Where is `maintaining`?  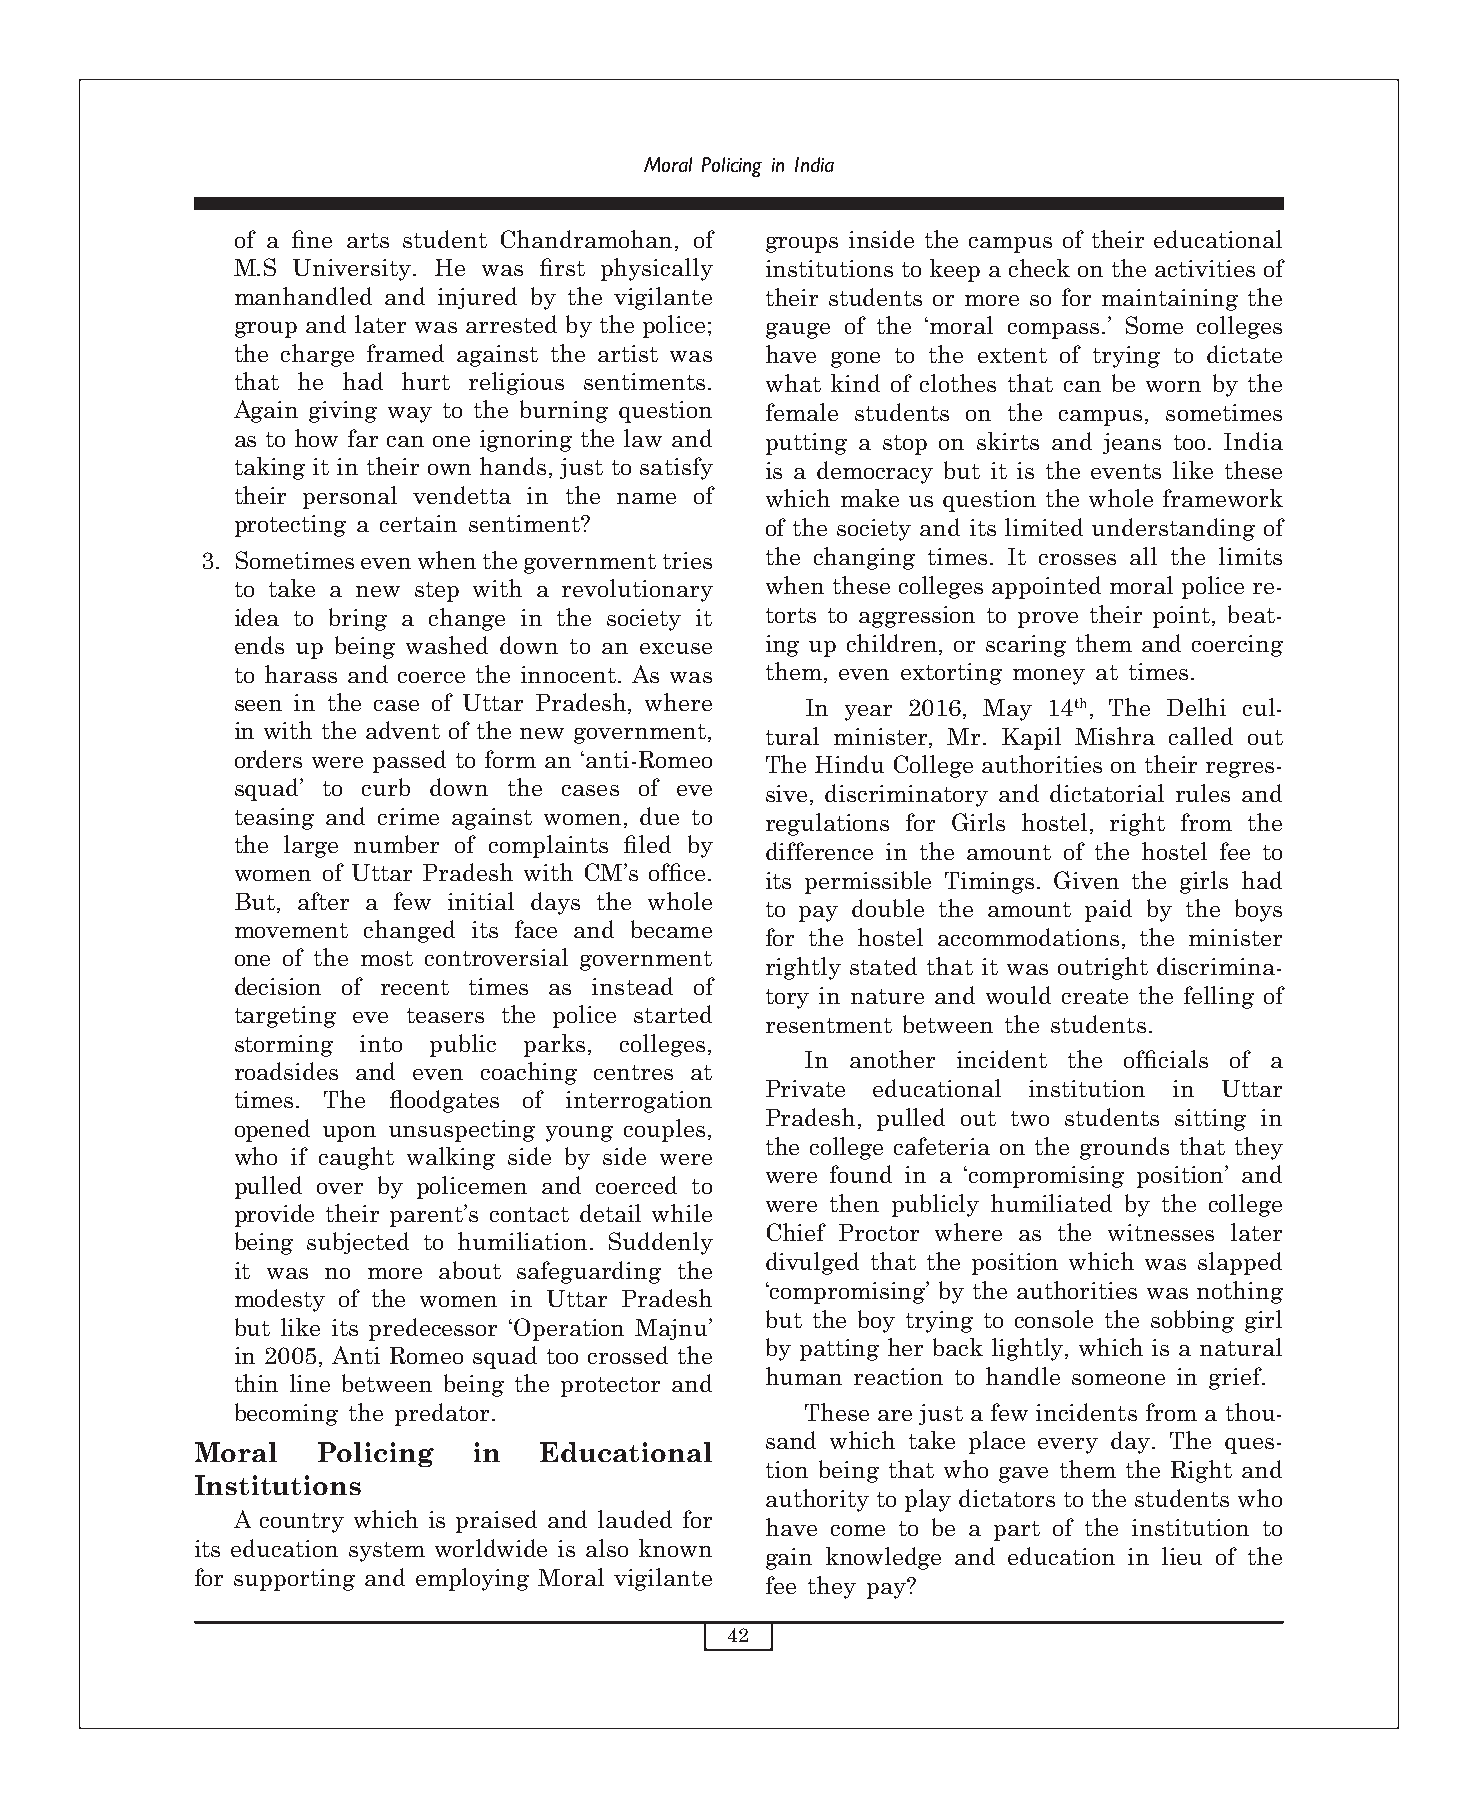
maintaining is located at coordinates (1170, 300).
